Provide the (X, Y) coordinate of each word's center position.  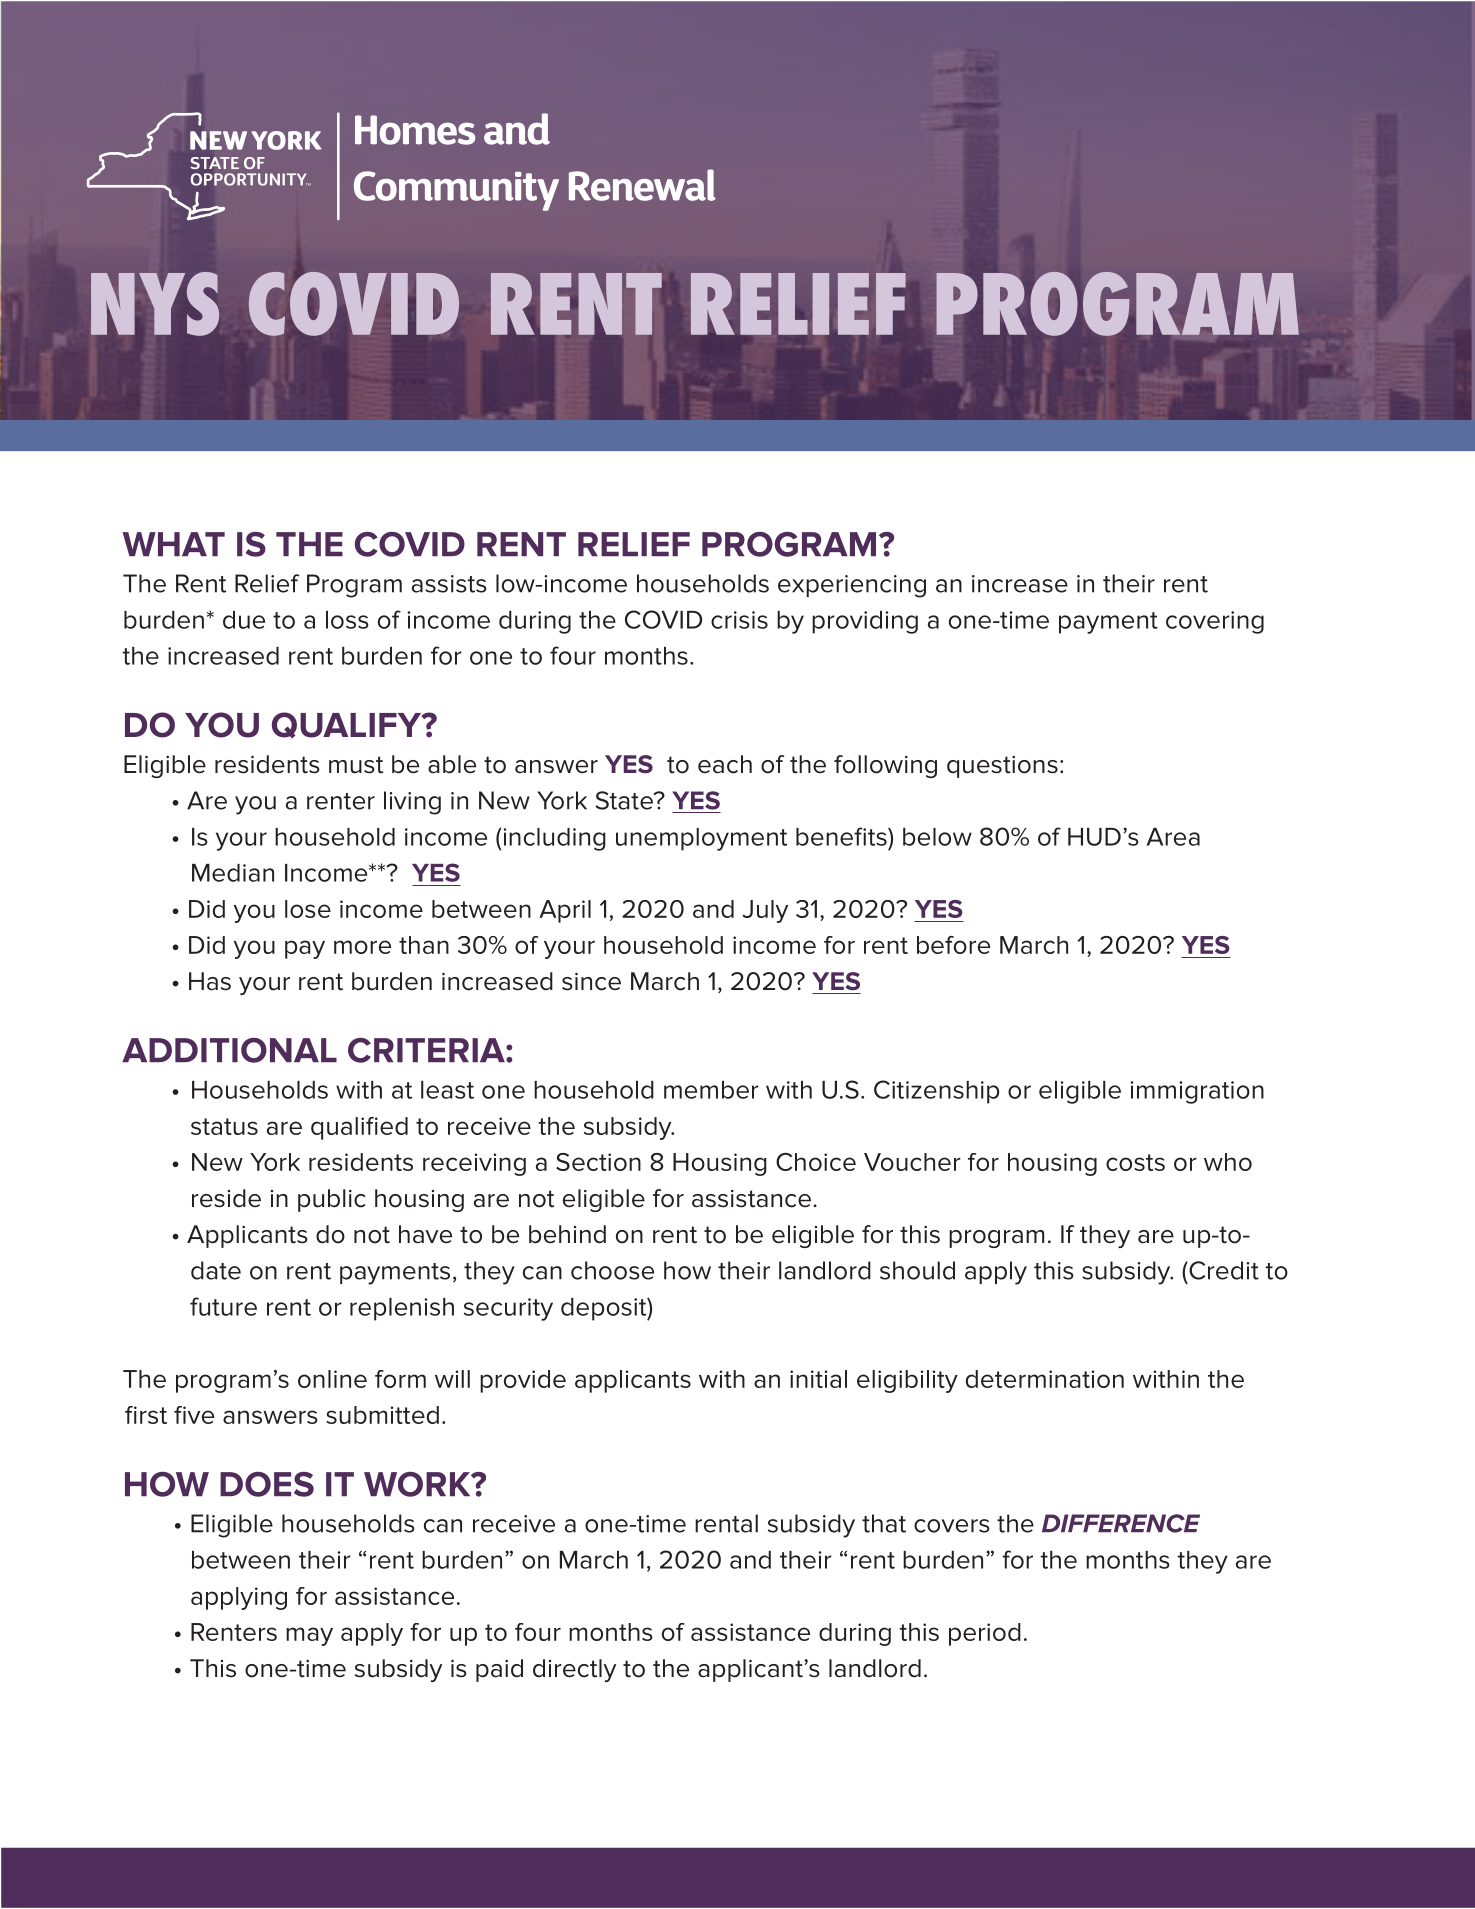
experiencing (852, 586)
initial (818, 1379)
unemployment (701, 839)
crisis (739, 620)
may (309, 1636)
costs (1135, 1162)
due (244, 620)
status (224, 1126)
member (711, 1090)
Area (1173, 837)
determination (1045, 1379)
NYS (155, 304)
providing (865, 622)
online (332, 1379)
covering (1215, 622)
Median (233, 873)
